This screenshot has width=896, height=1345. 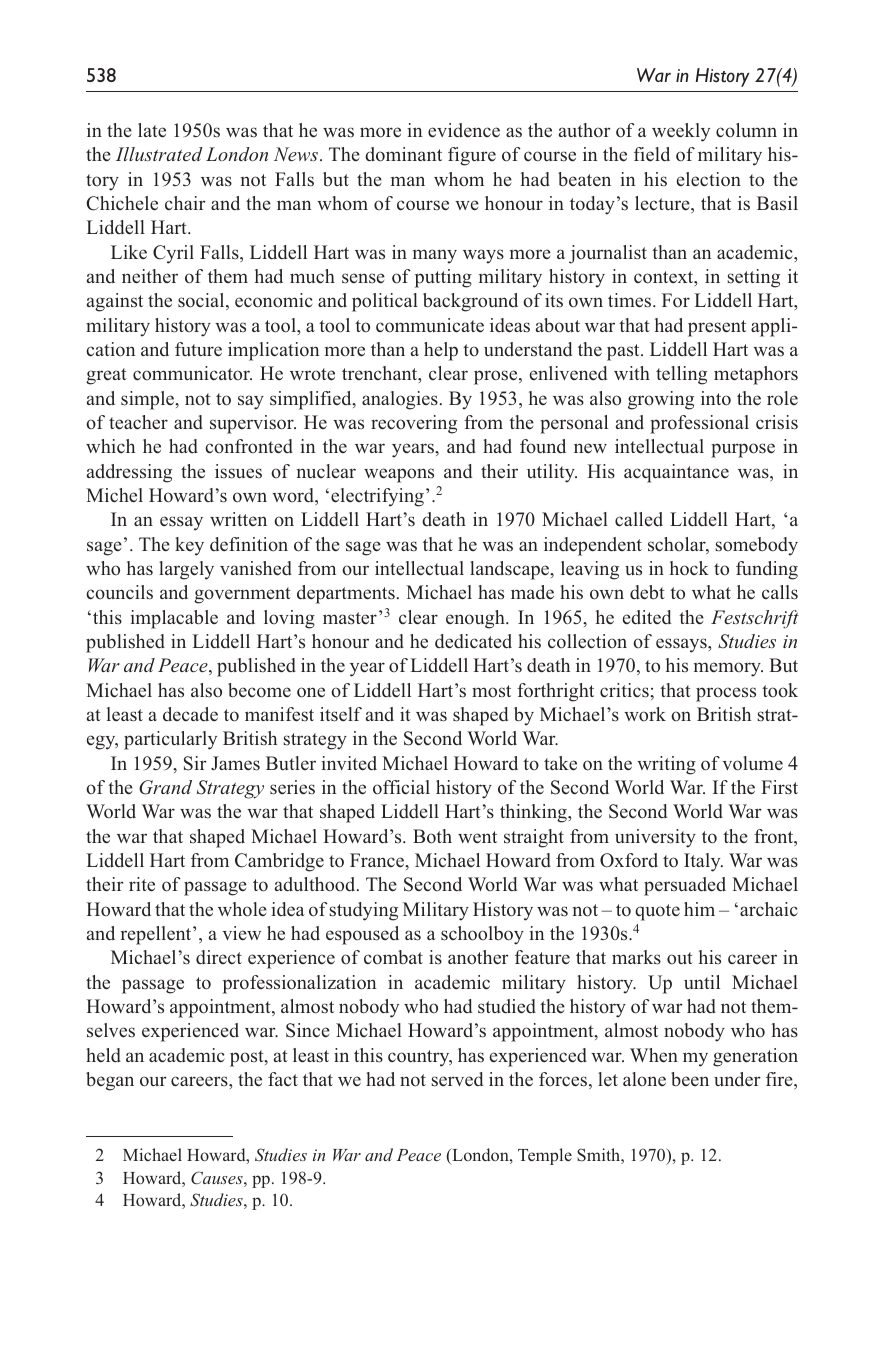 What do you see at coordinates (238, 471) in the screenshot?
I see `issues` at bounding box center [238, 471].
